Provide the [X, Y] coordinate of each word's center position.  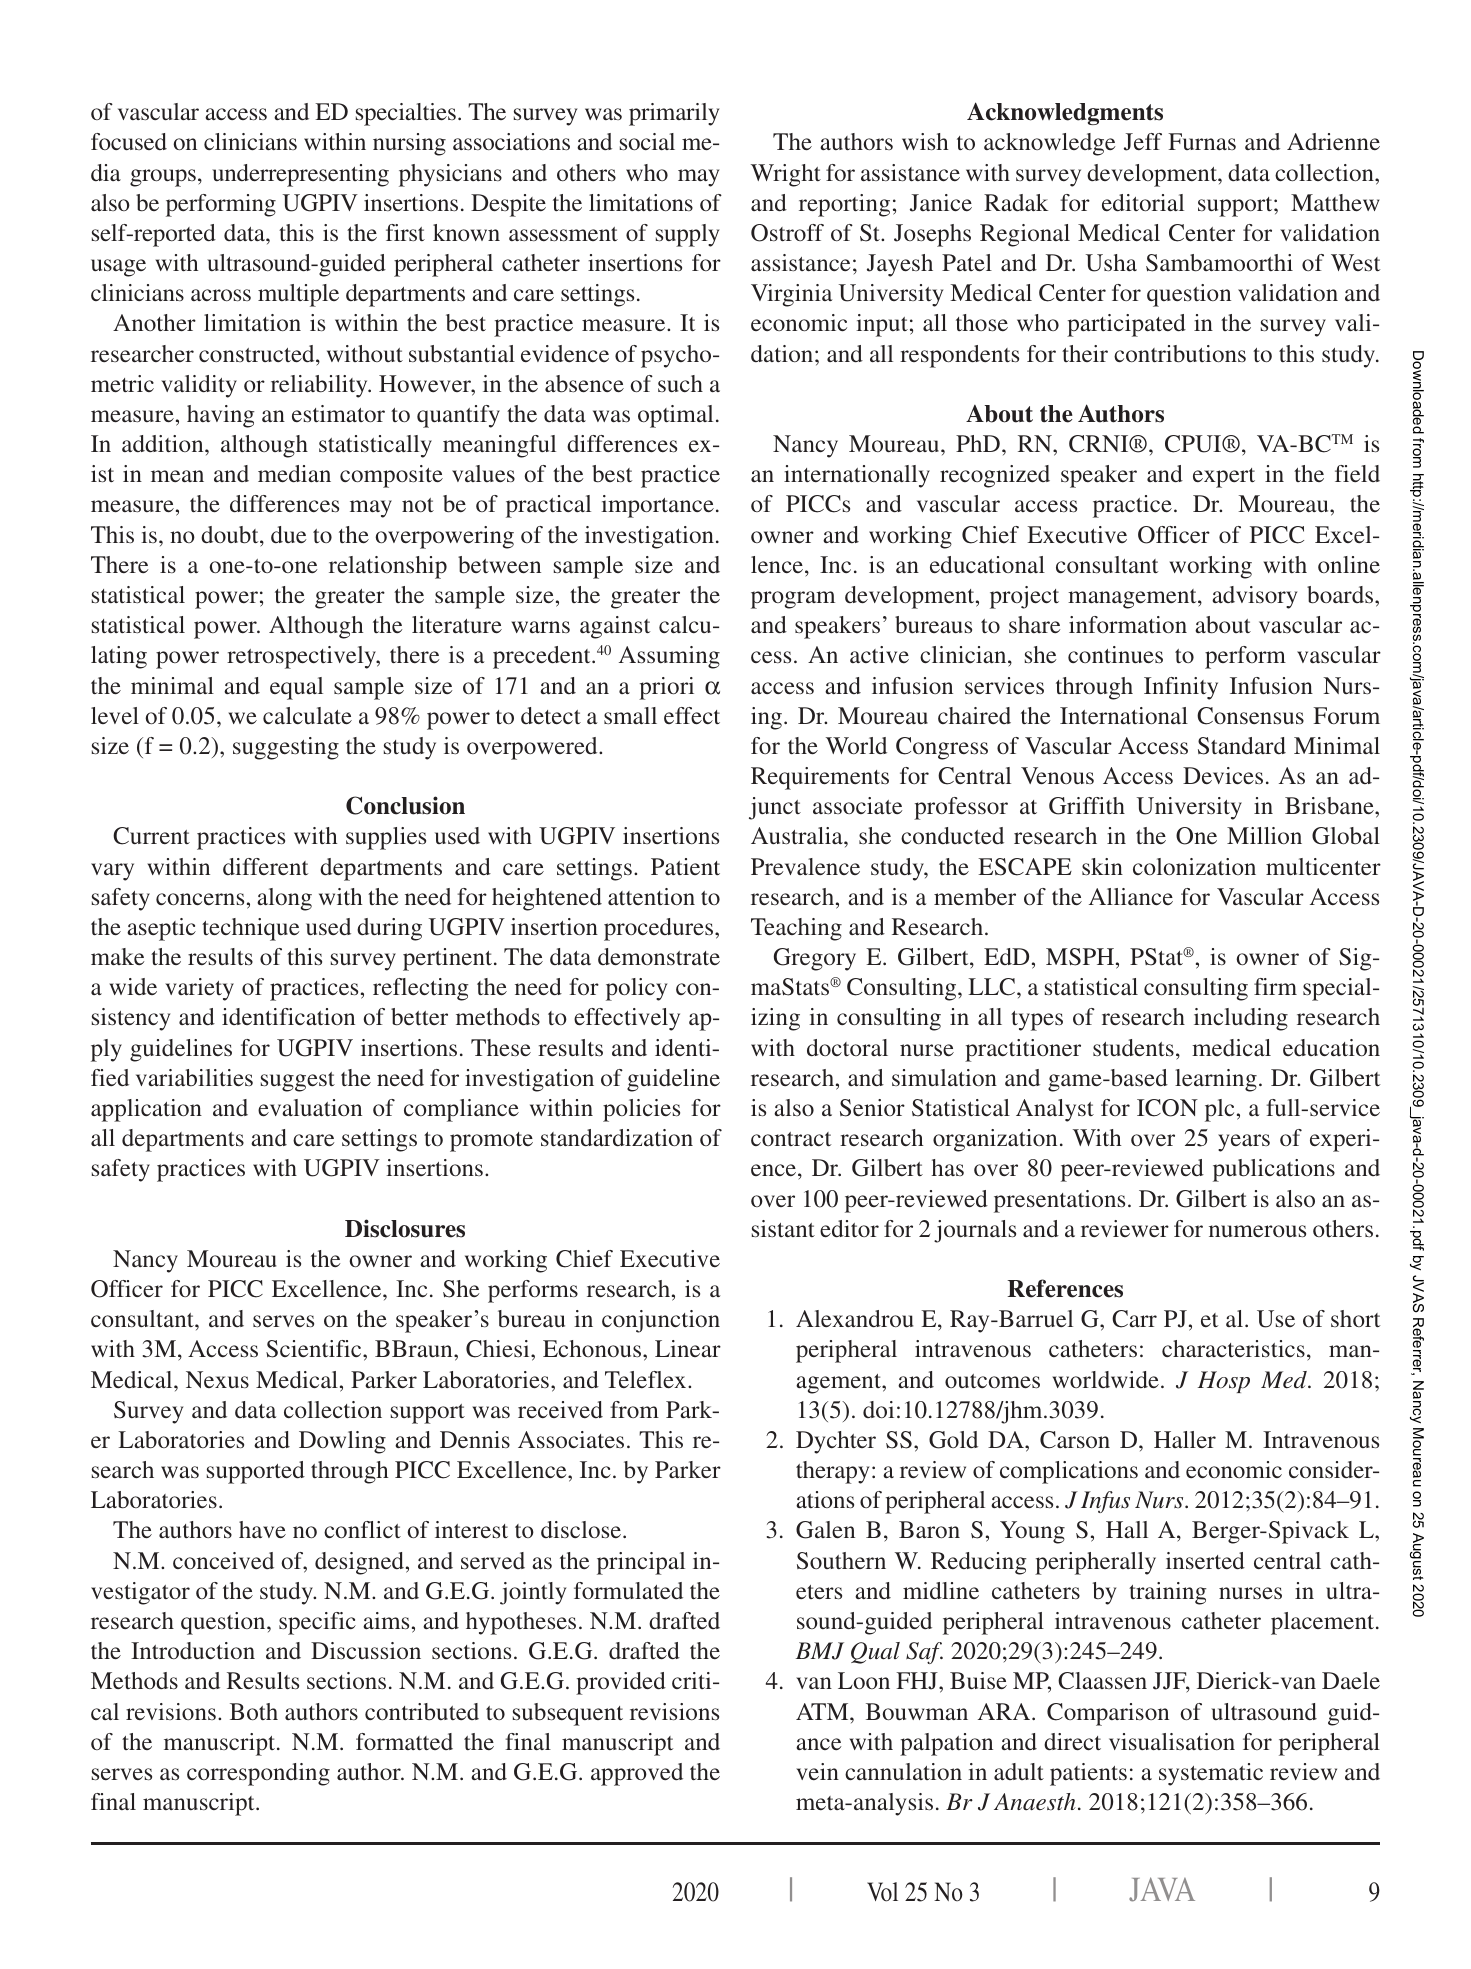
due [288, 534]
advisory [1254, 597]
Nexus [217, 1379]
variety [199, 989]
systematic [1211, 1774]
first [405, 232]
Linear [688, 1348]
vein [817, 1771]
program [793, 600]
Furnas [1202, 141]
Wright [786, 175]
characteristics [1233, 1348]
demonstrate [659, 956]
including [1241, 1019]
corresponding [258, 1774]
